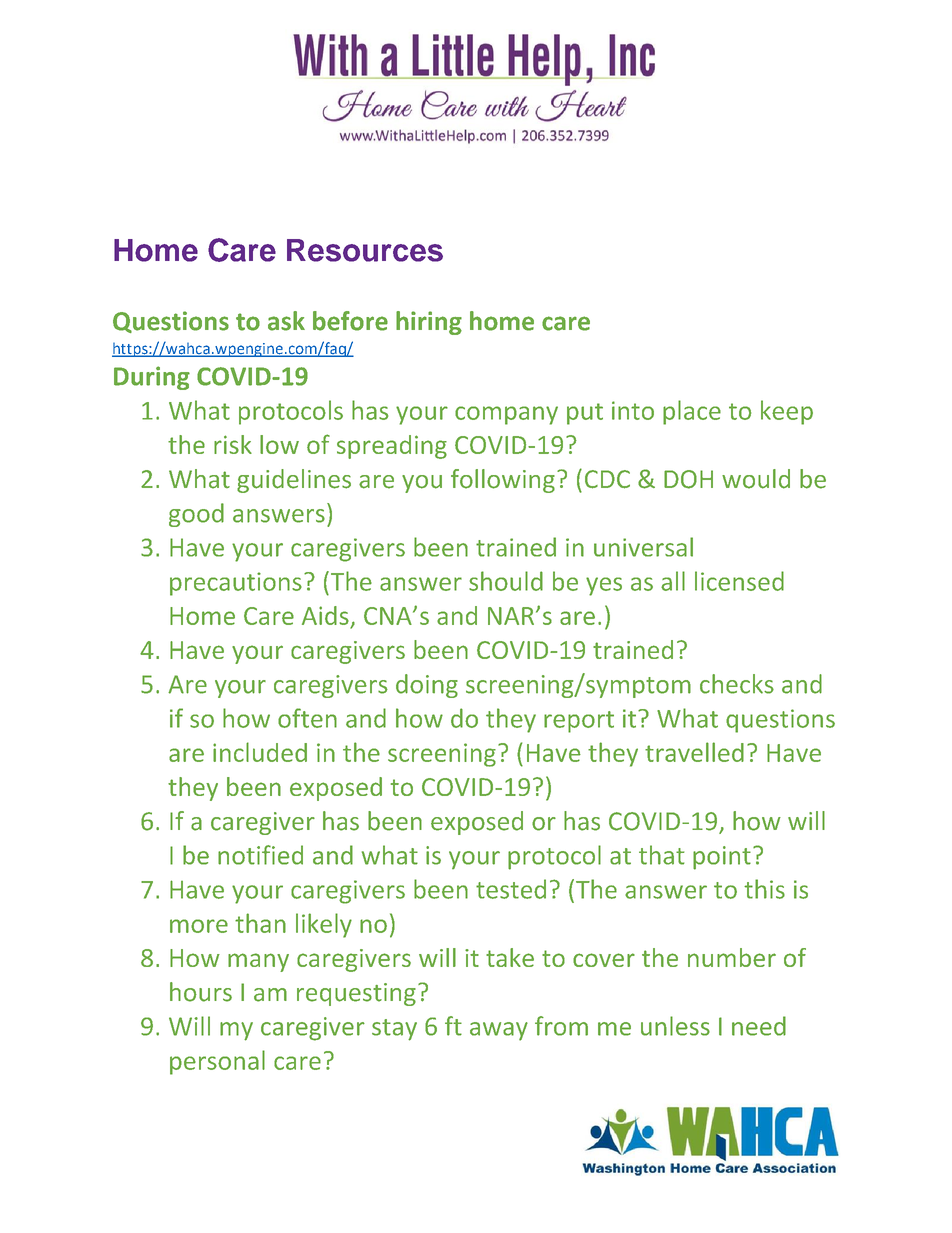  I want to click on good, so click(196, 515).
